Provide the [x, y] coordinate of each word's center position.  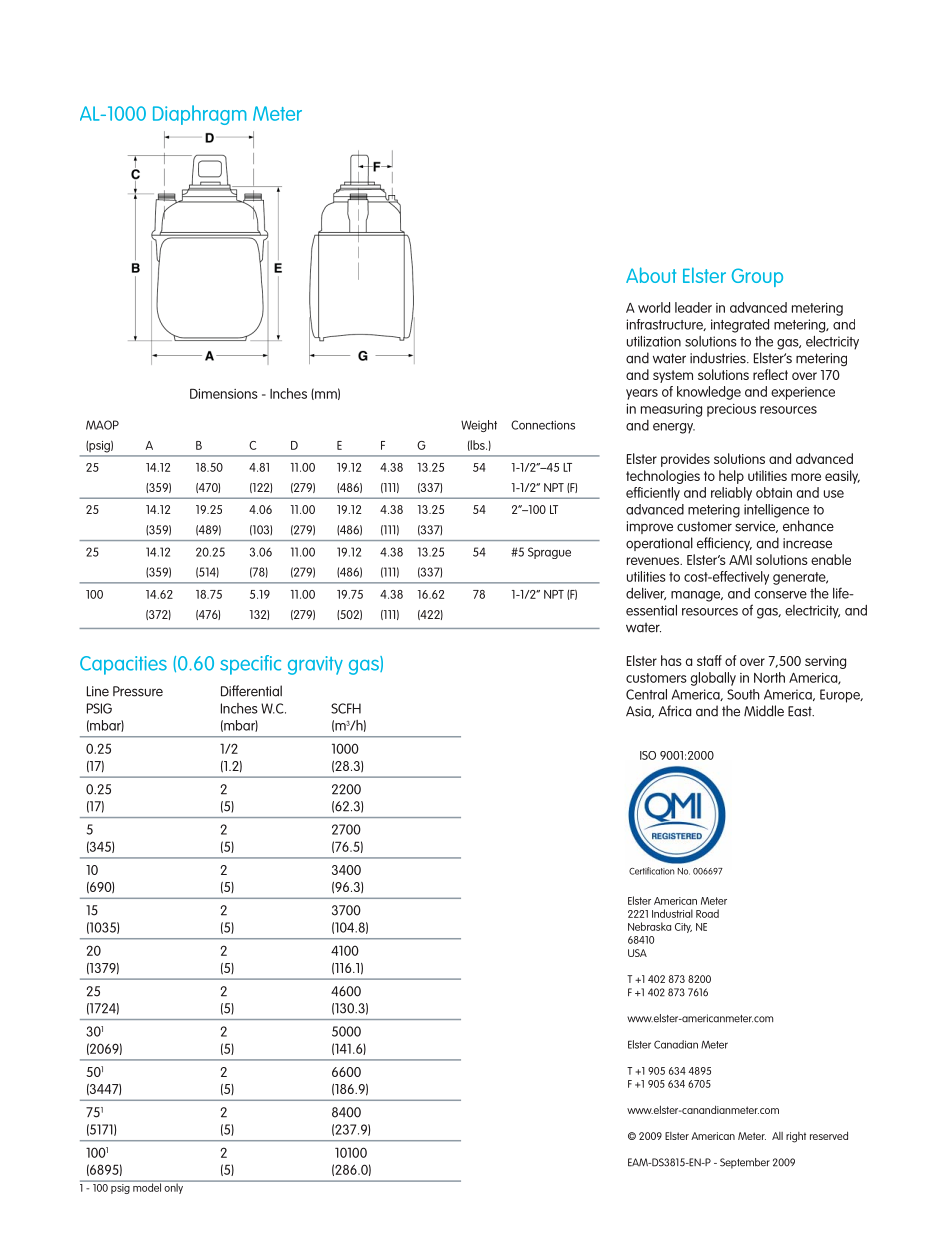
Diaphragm [200, 115]
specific [250, 665]
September [745, 1163]
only [173, 1187]
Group [757, 277]
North [769, 677]
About [651, 275]
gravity [315, 665]
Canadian [676, 1044]
